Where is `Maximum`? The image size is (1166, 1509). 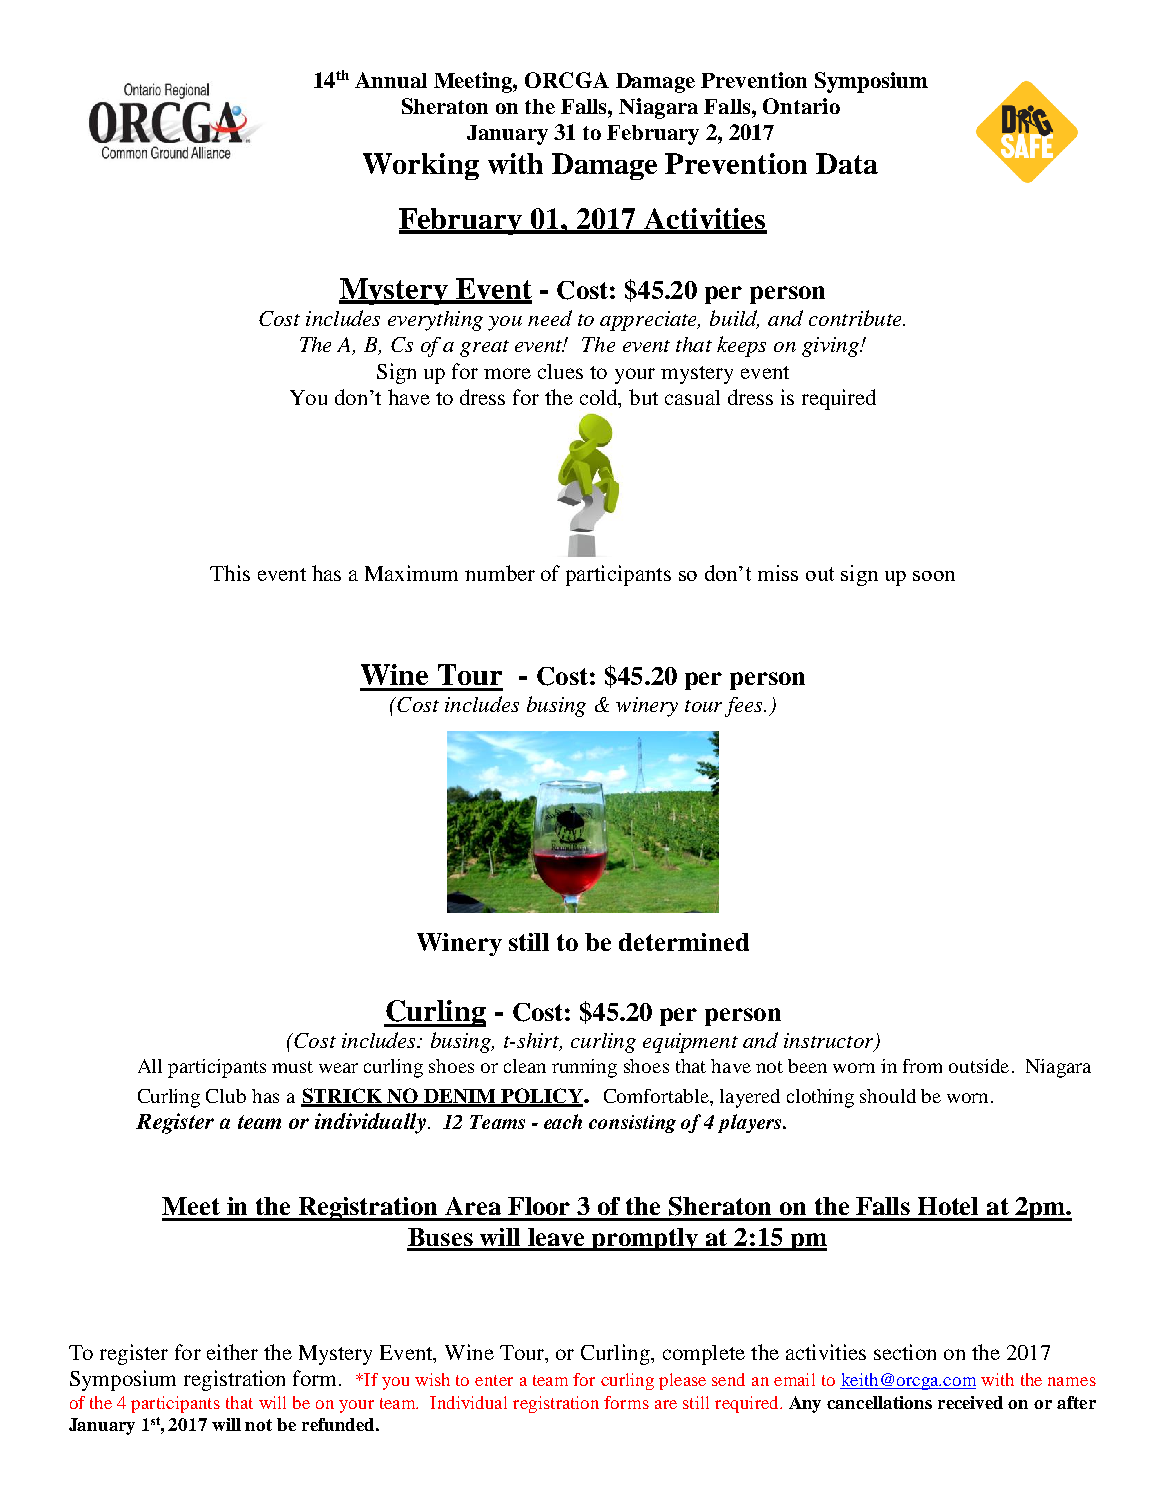
Maximum is located at coordinates (411, 573).
